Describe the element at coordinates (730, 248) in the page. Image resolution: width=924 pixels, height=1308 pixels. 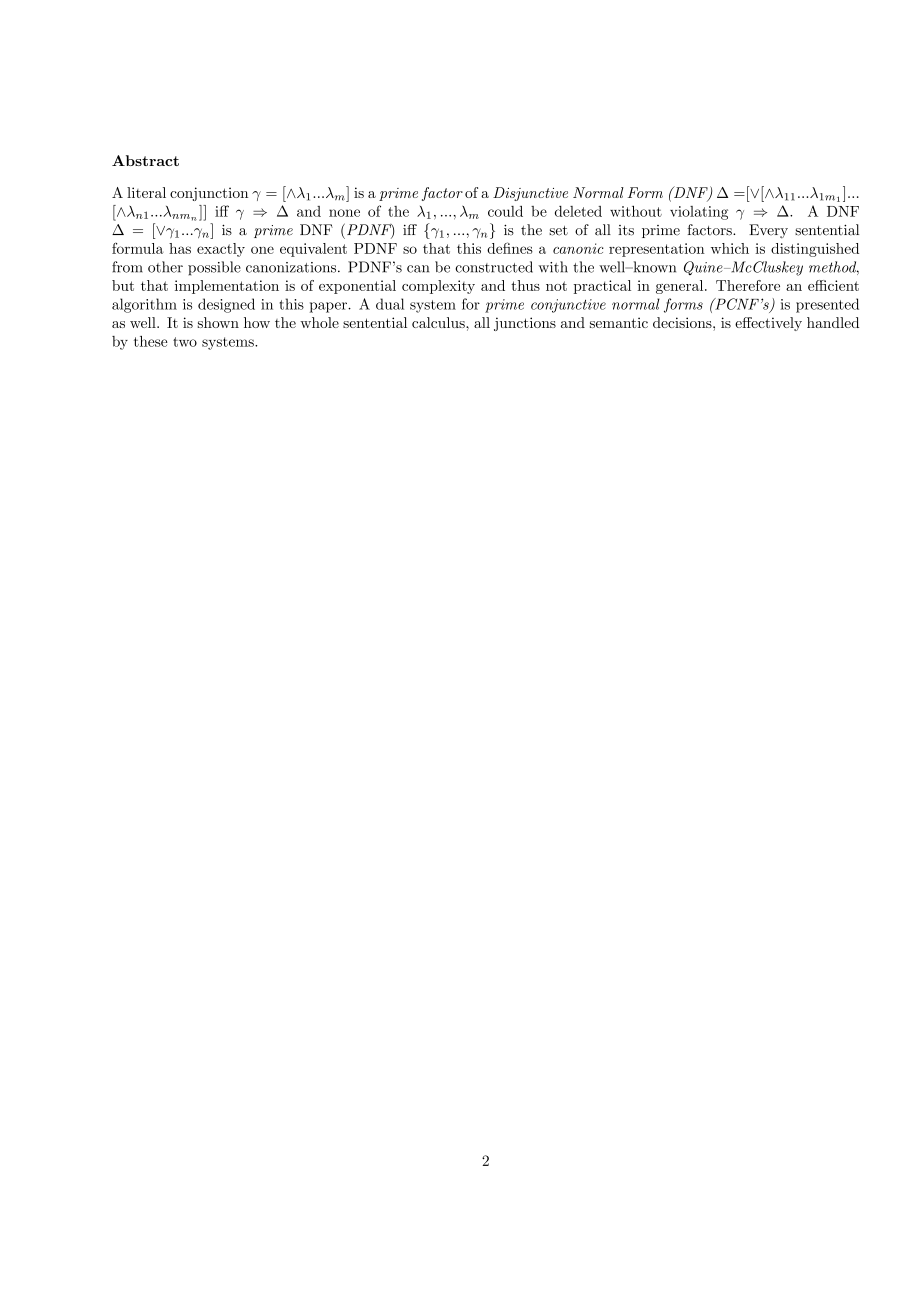
I see `which` at that location.
